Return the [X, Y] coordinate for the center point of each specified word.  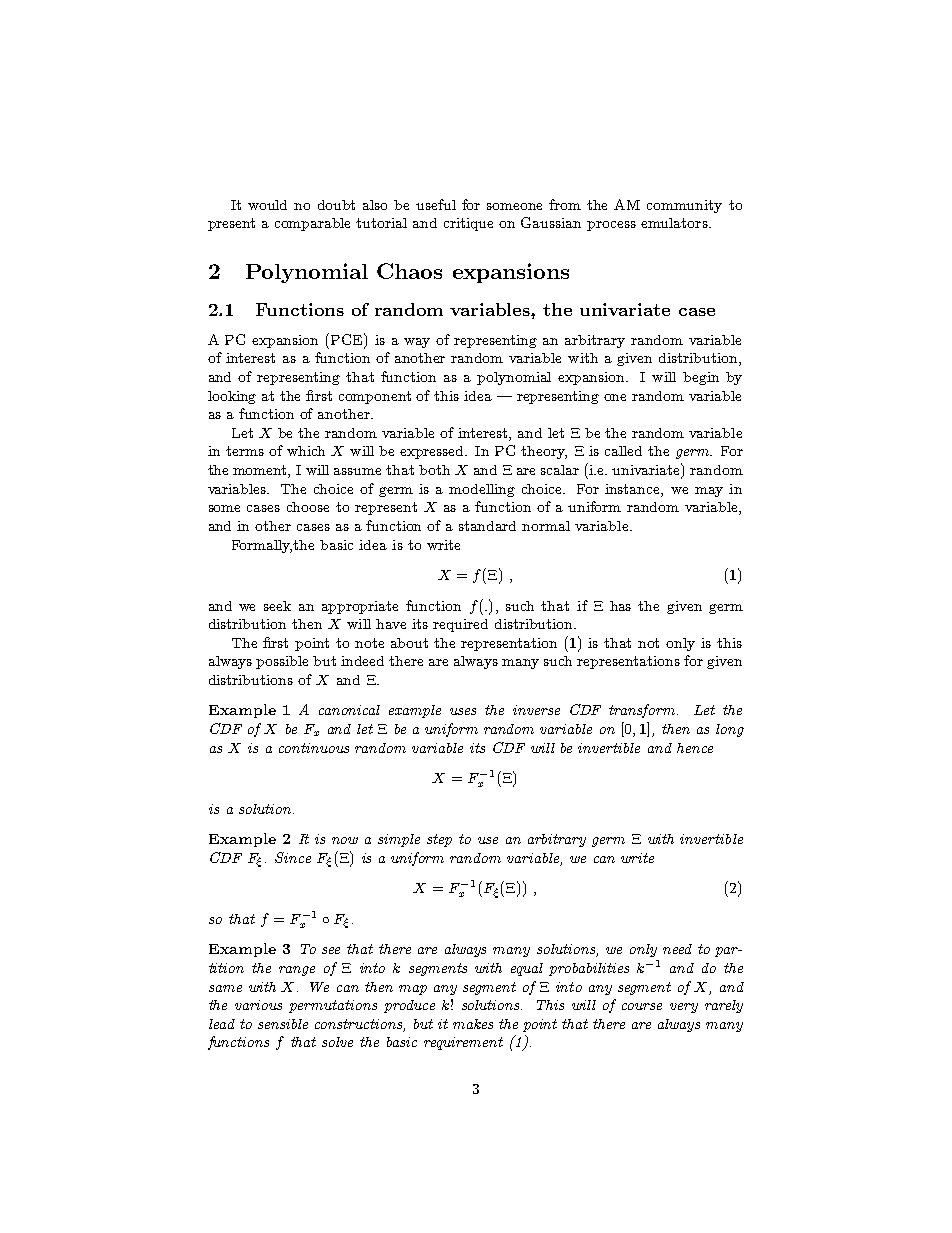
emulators [675, 223]
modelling [482, 490]
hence [695, 748]
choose [308, 507]
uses [463, 711]
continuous [314, 748]
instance [633, 489]
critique [468, 224]
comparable [312, 224]
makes [473, 1024]
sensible [283, 1024]
